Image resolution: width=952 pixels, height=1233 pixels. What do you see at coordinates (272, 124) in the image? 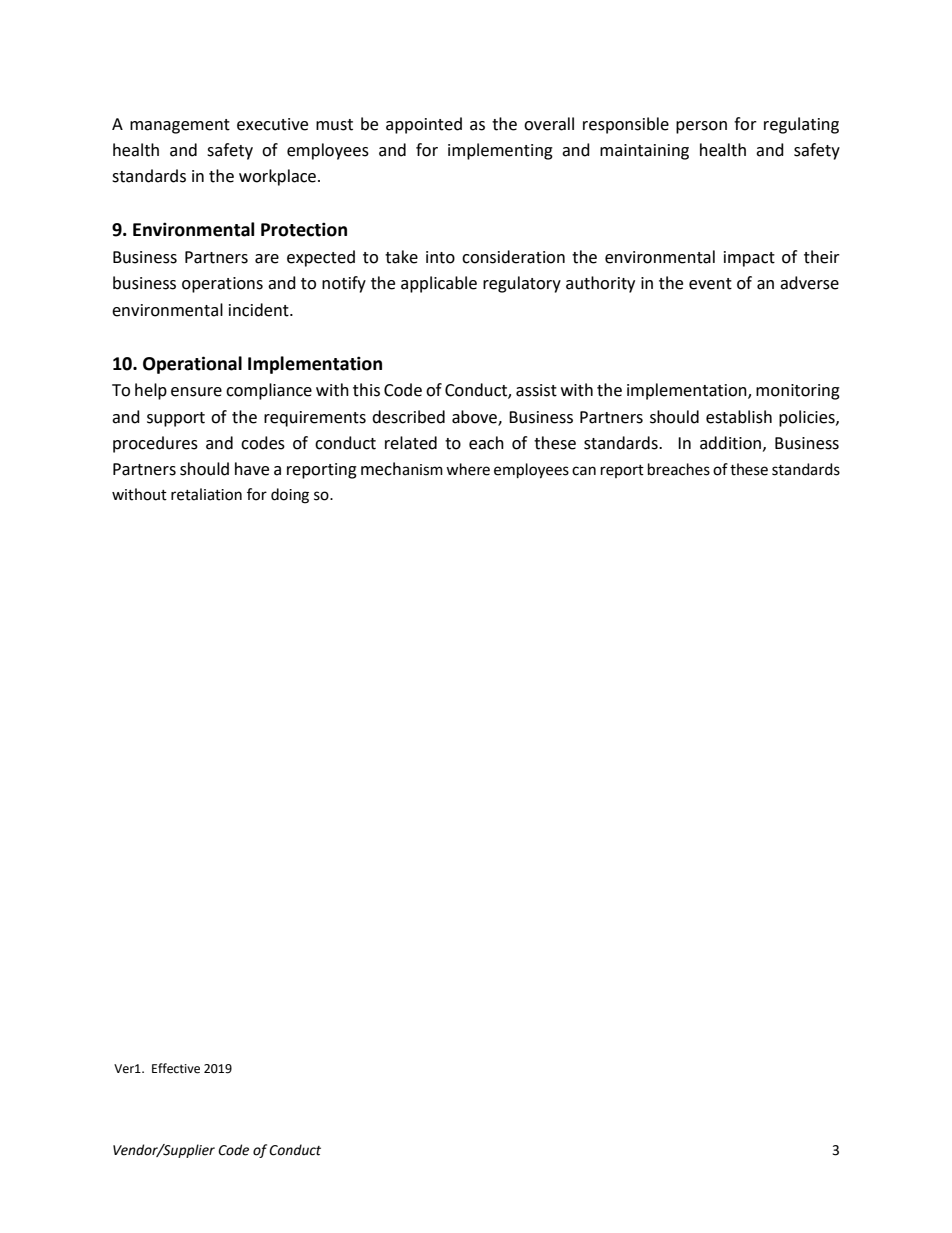
I see `executive` at bounding box center [272, 124].
